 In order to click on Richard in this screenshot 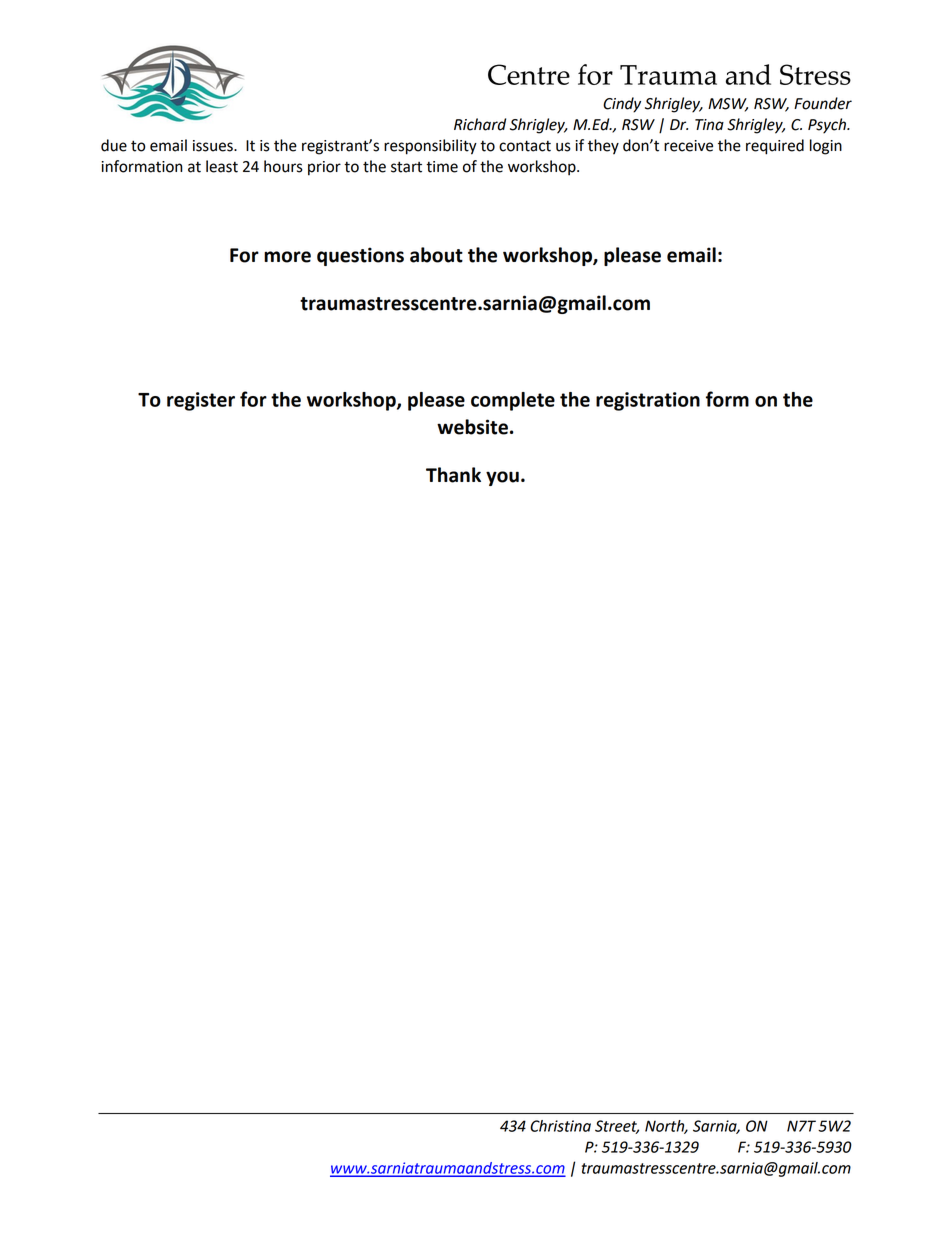, I will do `click(480, 124)`.
